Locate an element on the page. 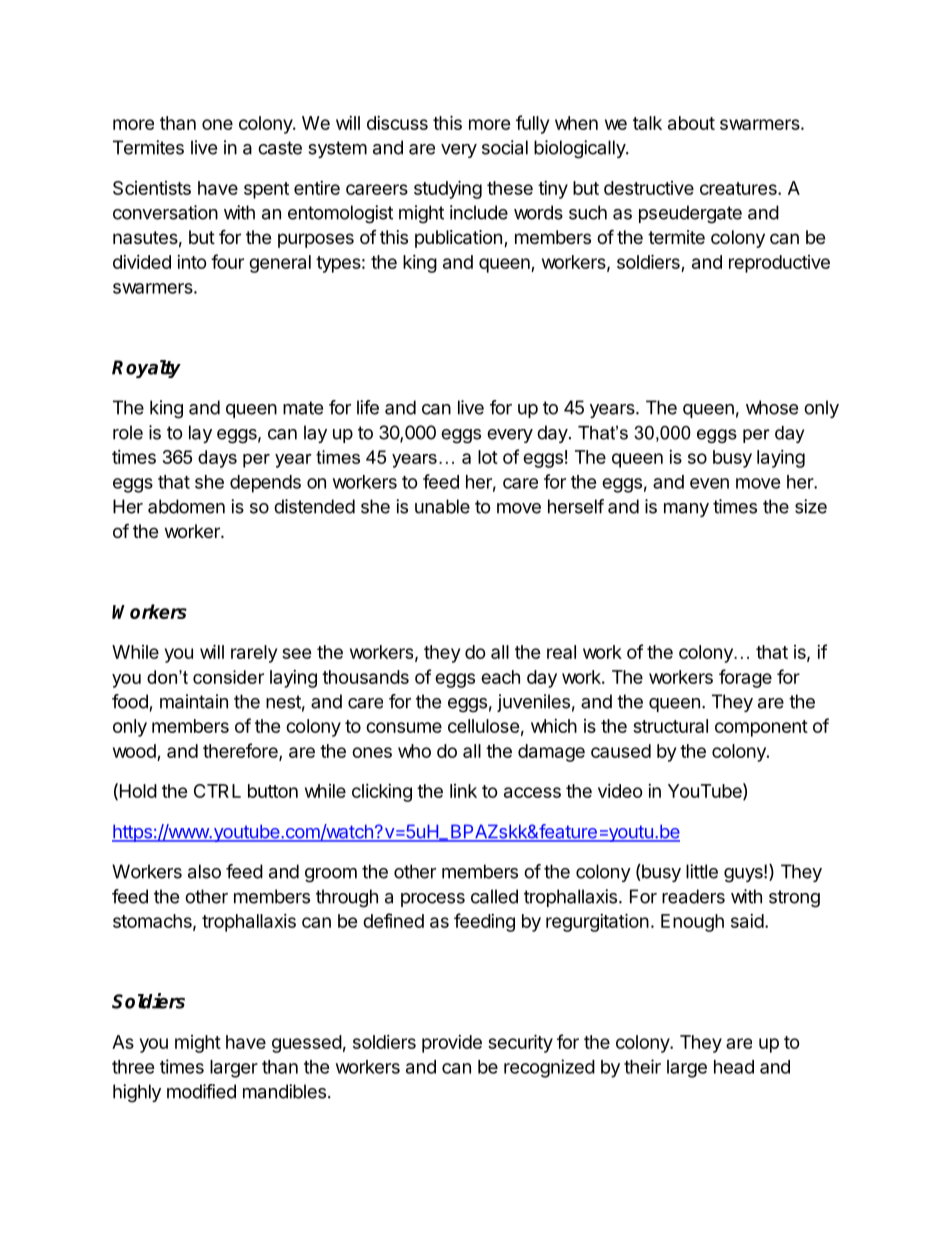  cellulose is located at coordinates (484, 726).
